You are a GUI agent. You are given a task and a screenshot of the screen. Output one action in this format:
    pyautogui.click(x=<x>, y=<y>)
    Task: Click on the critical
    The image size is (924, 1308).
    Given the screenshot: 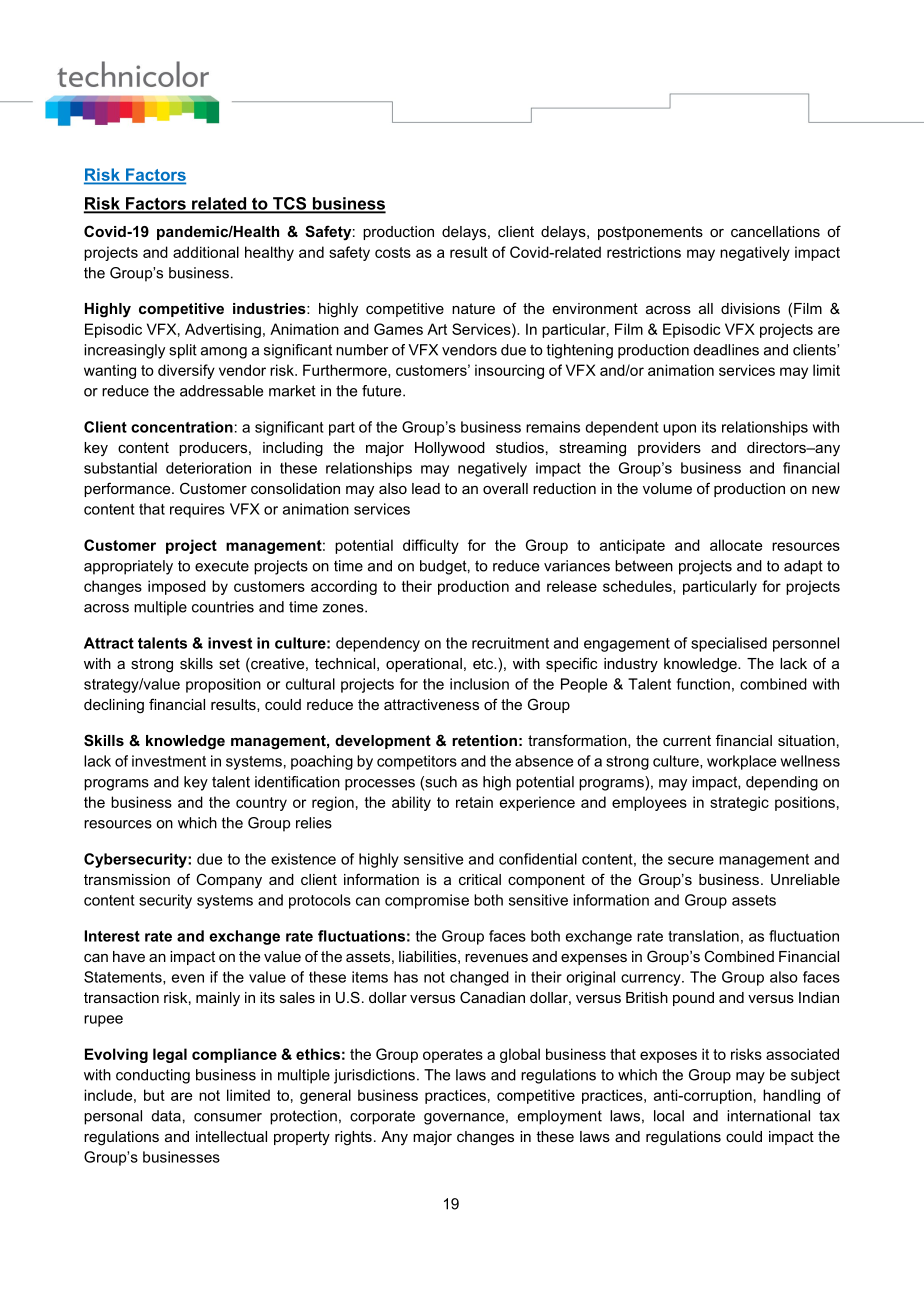 What is the action you would take?
    pyautogui.click(x=480, y=879)
